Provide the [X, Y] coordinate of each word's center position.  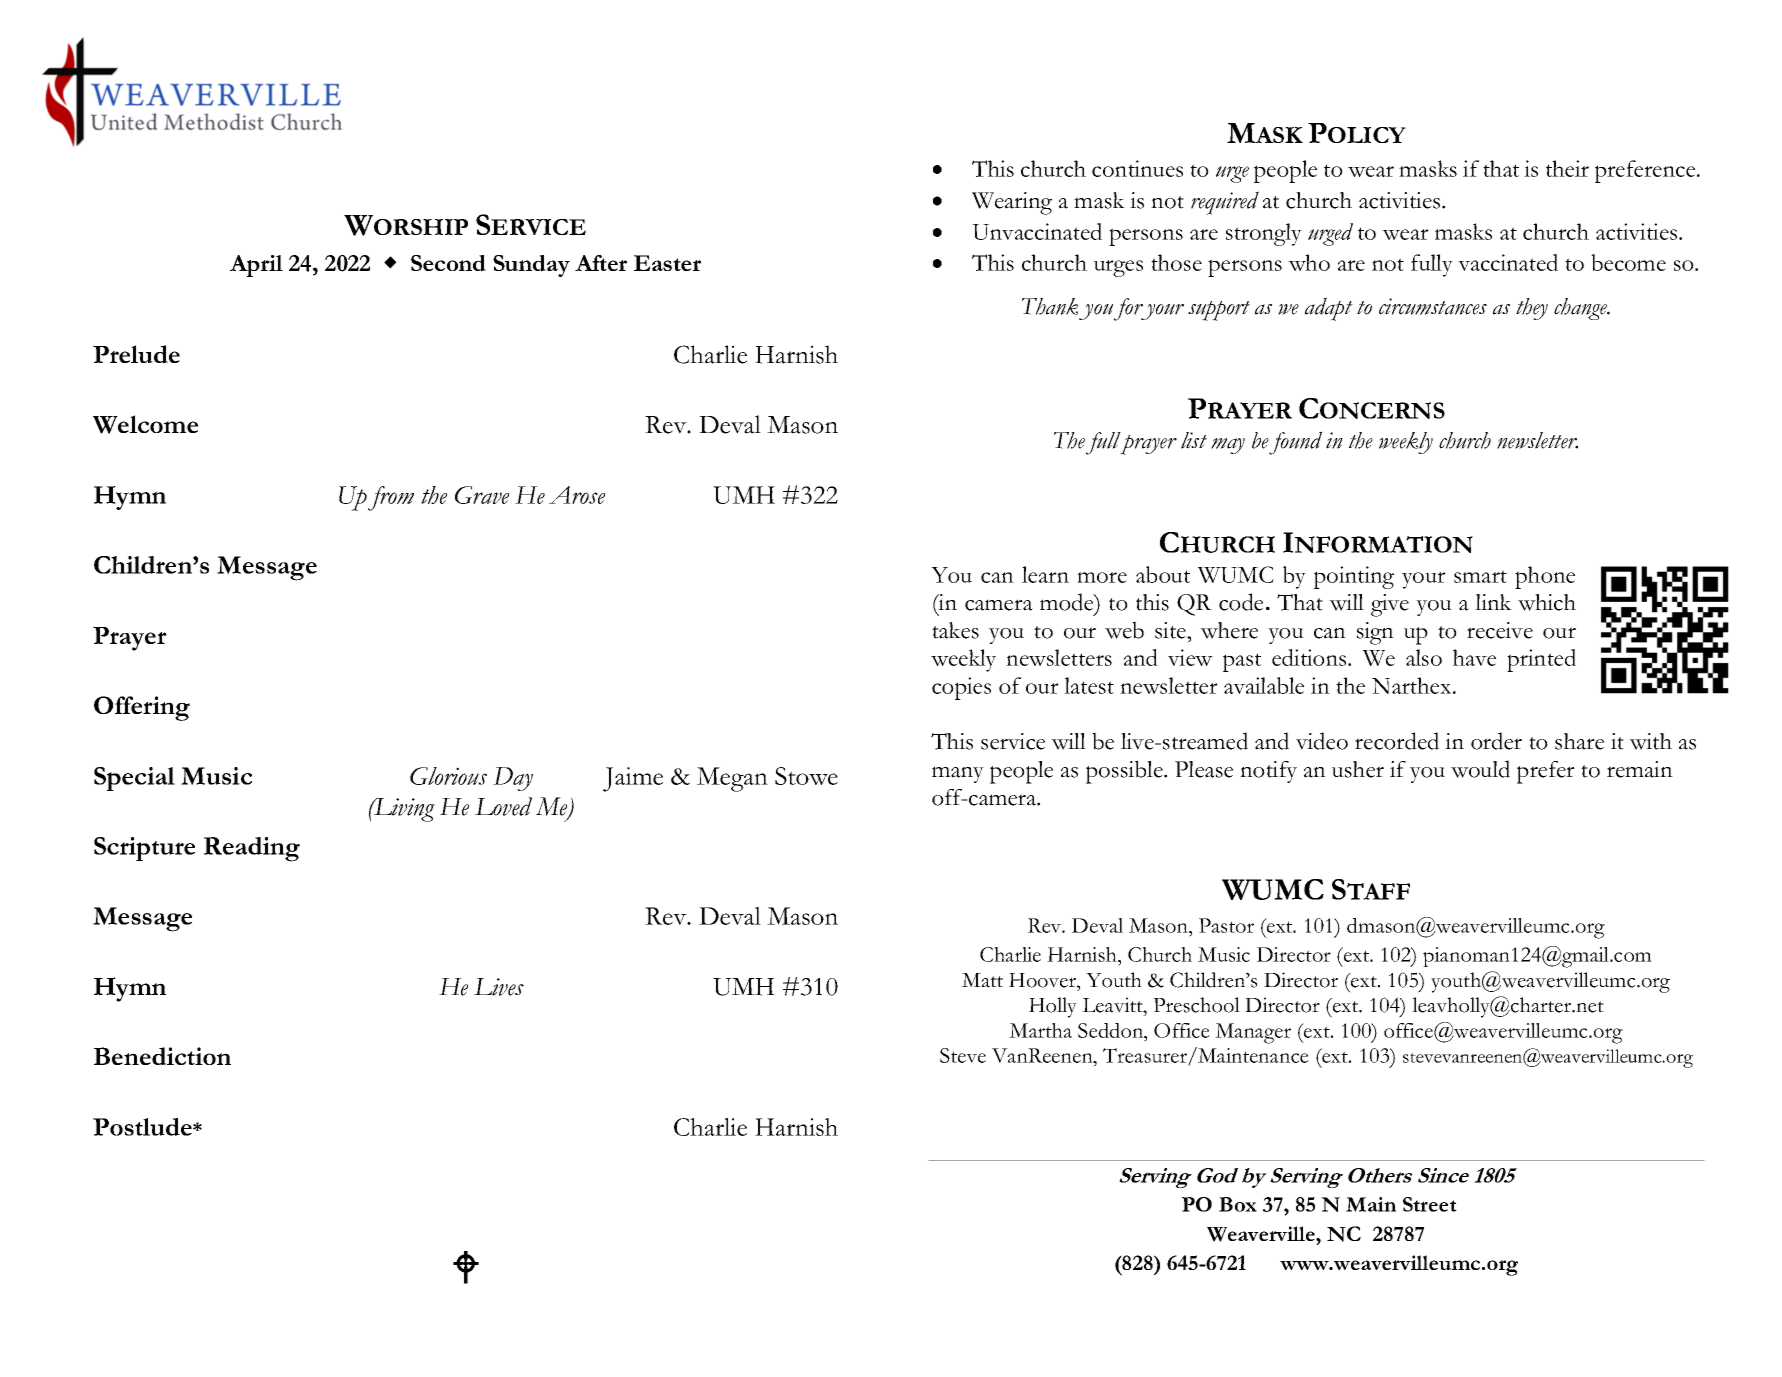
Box [1238, 1204]
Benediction [162, 1056]
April [256, 266]
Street [1430, 1204]
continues [1137, 168]
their [1567, 168]
